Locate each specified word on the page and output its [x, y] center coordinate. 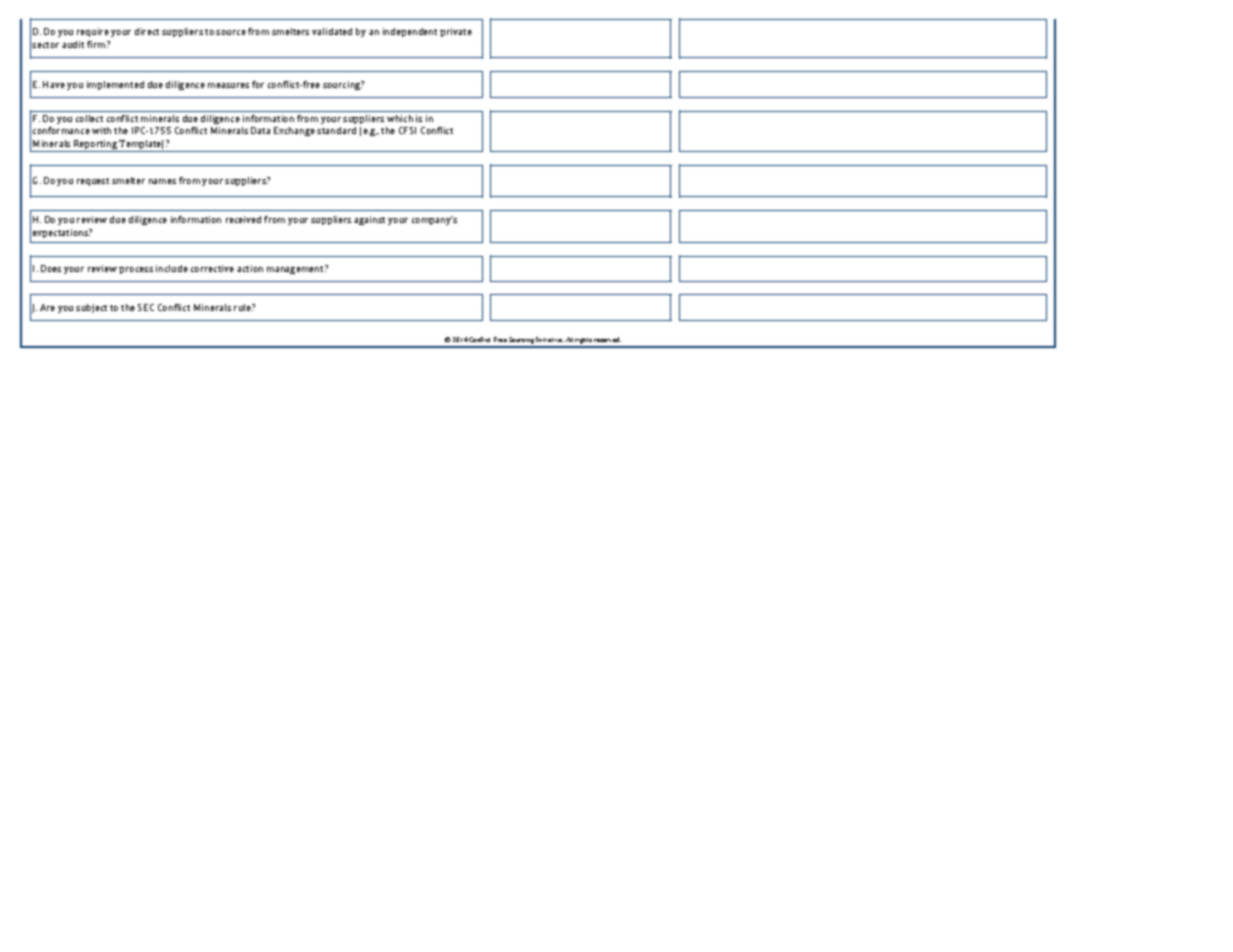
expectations [62, 233]
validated [332, 31]
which [400, 118]
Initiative [550, 339]
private [456, 32]
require [93, 32]
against [369, 220]
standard [336, 130]
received [243, 219]
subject [91, 308]
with [101, 130]
